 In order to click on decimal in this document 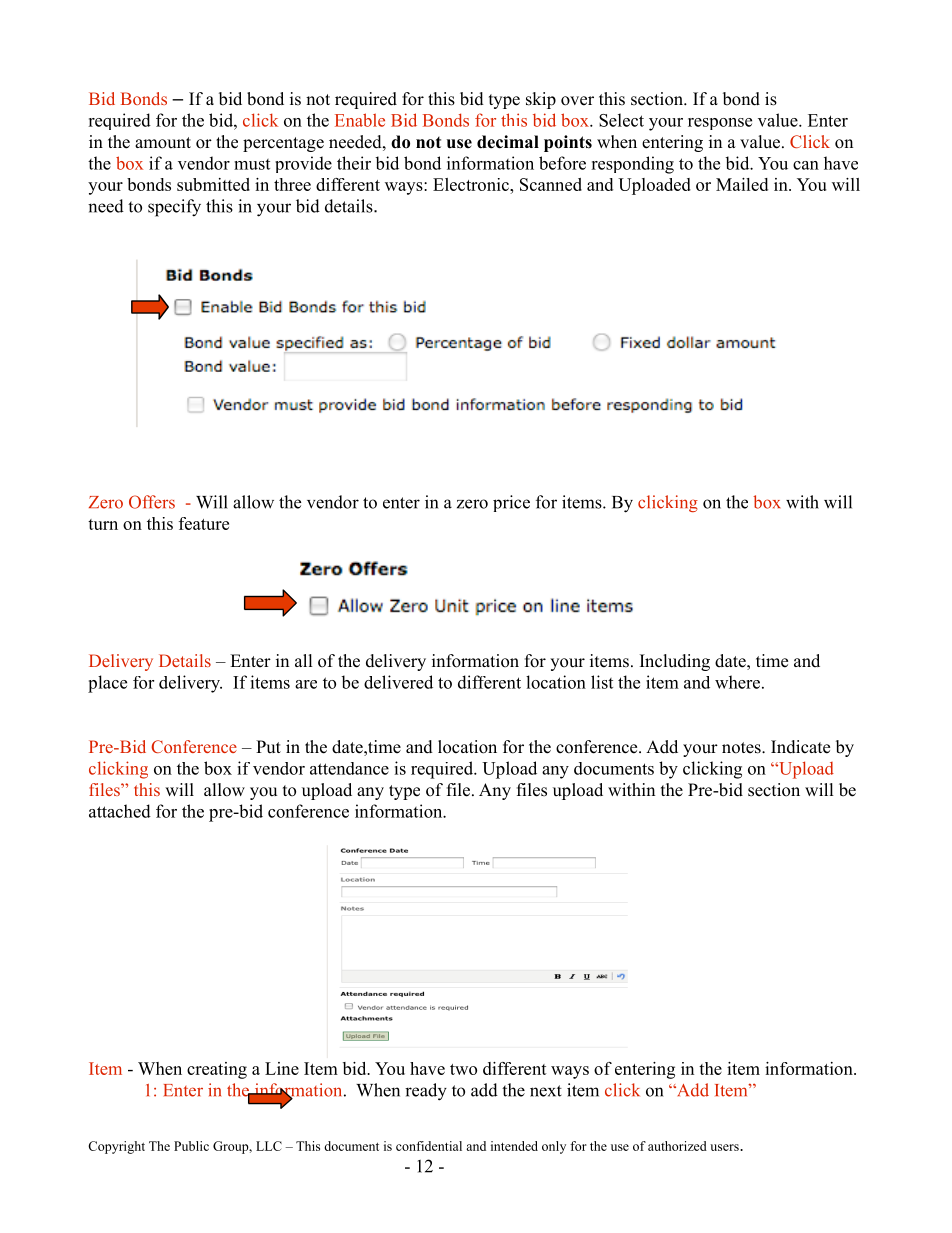, I will do `click(508, 142)`.
